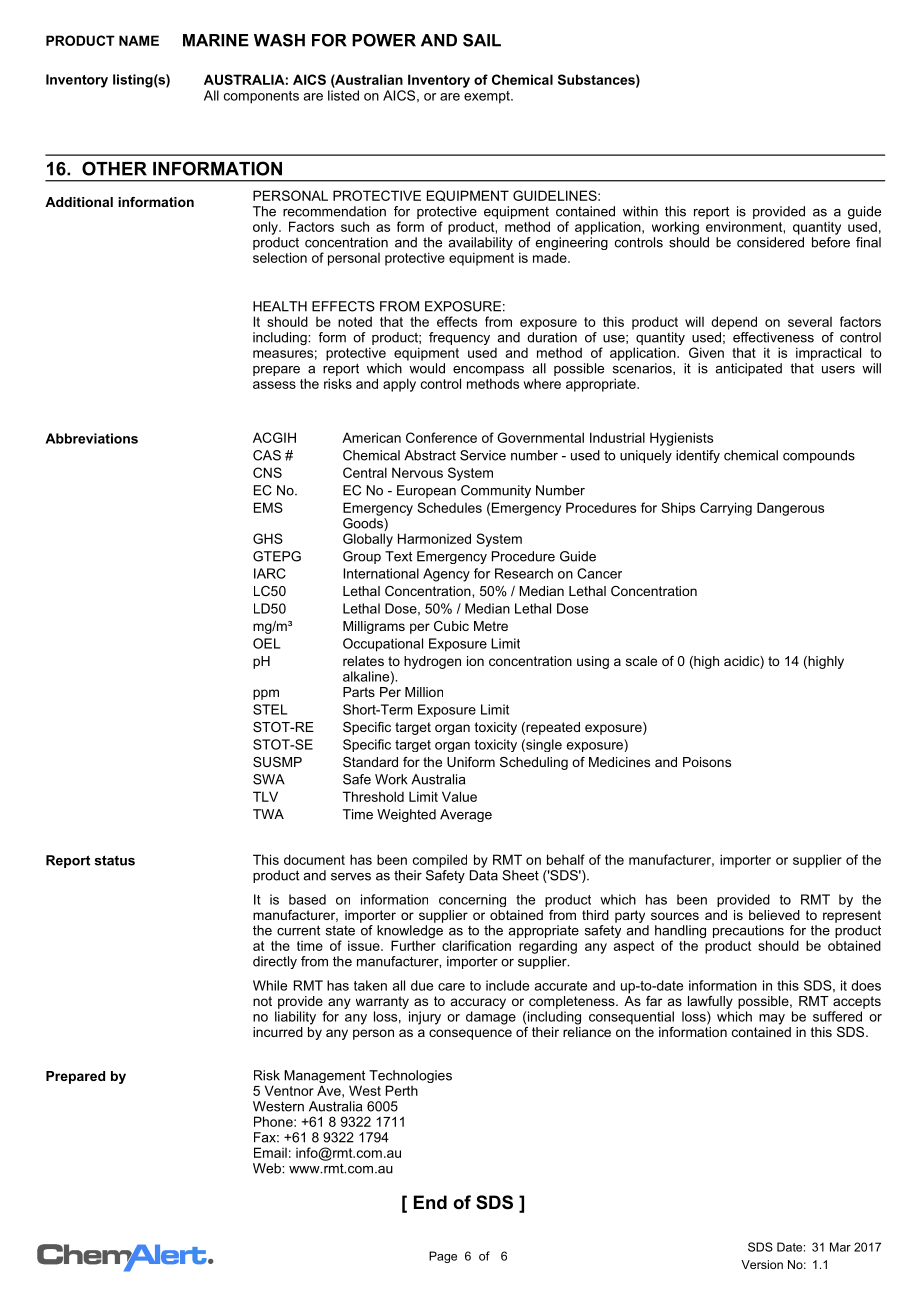  Describe the element at coordinates (280, 306) in the page. I see `HEALTH` at that location.
